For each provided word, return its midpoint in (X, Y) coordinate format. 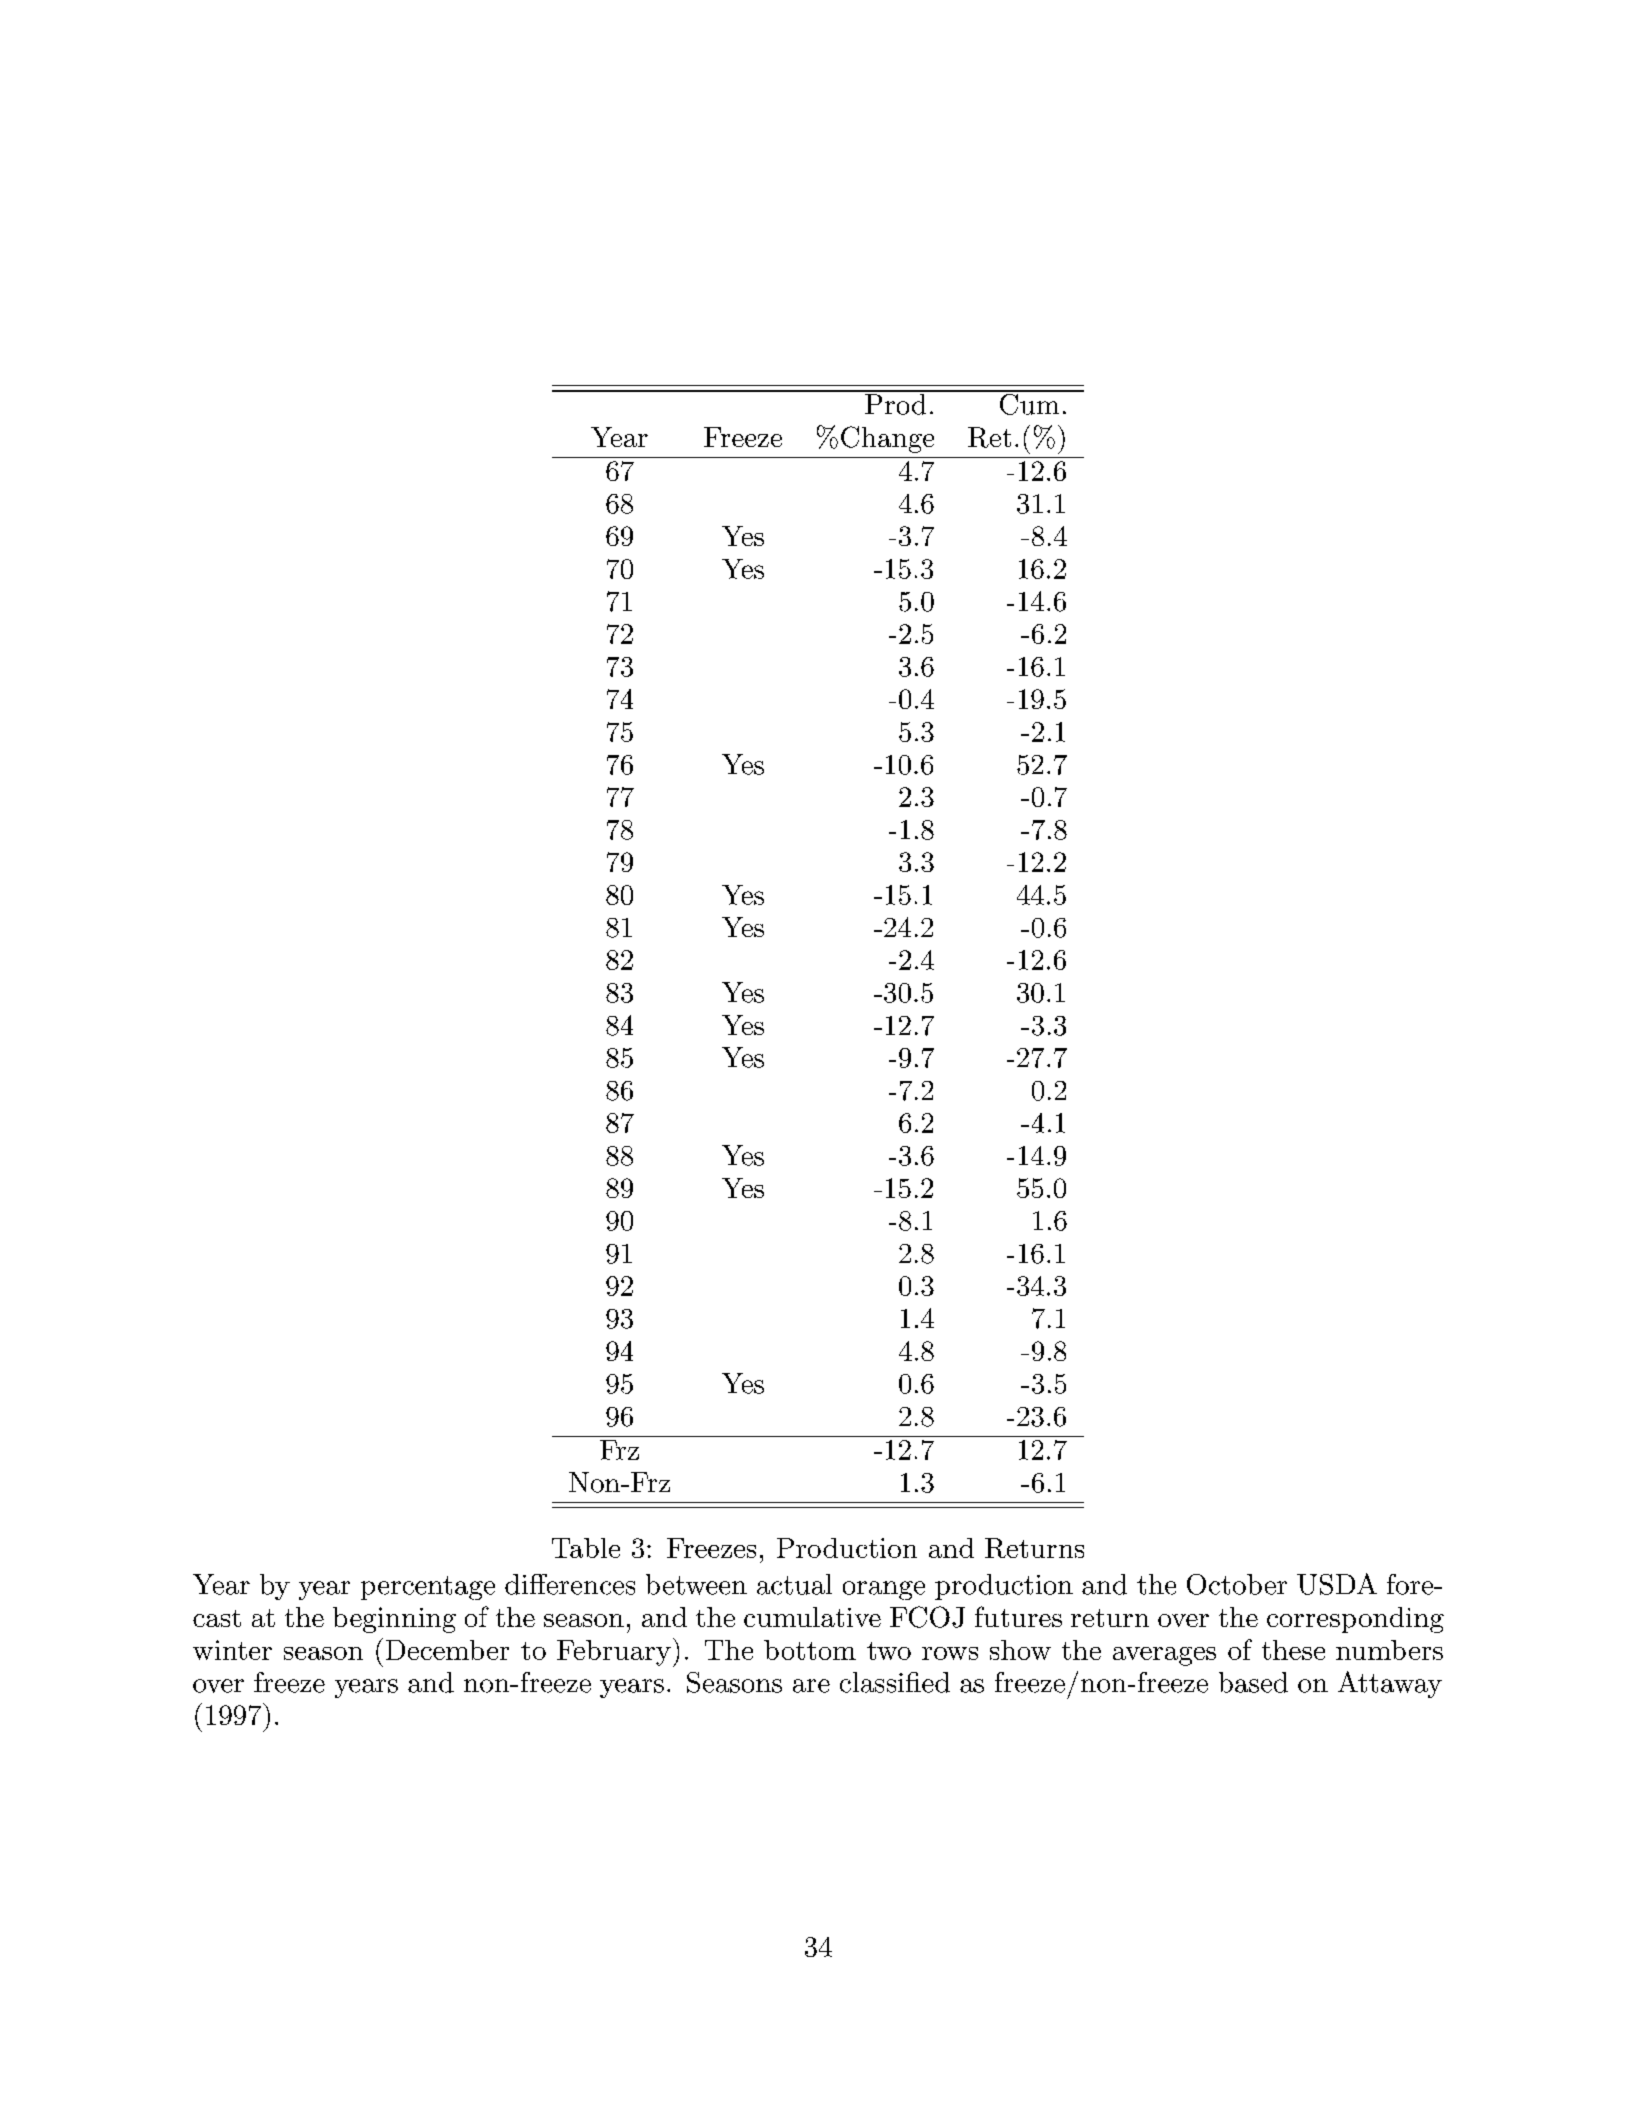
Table (586, 1548)
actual (794, 1584)
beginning (394, 1620)
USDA (1337, 1584)
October (1237, 1584)
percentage (428, 1588)
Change (887, 439)
